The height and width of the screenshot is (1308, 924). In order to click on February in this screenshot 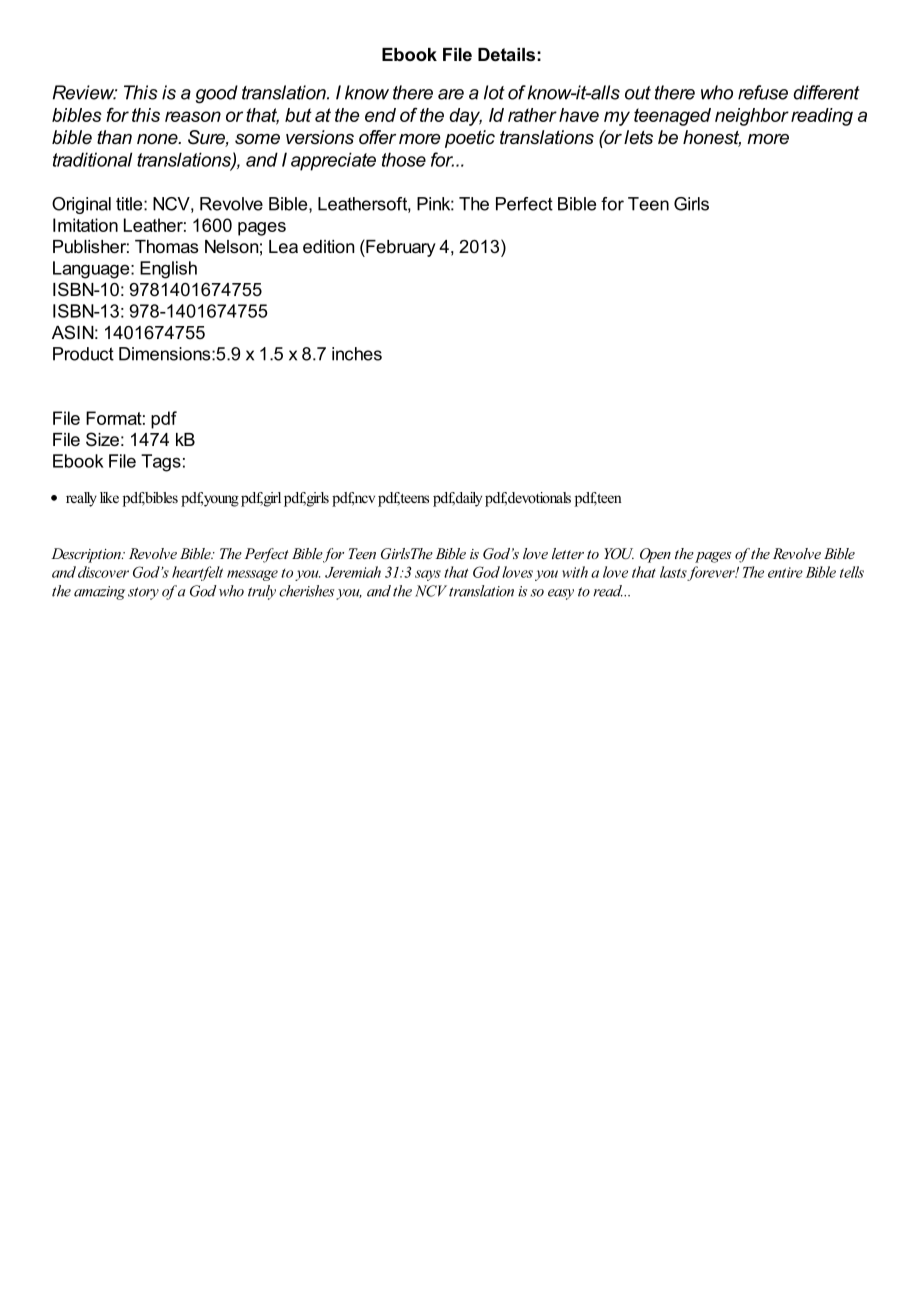, I will do `click(400, 248)`.
